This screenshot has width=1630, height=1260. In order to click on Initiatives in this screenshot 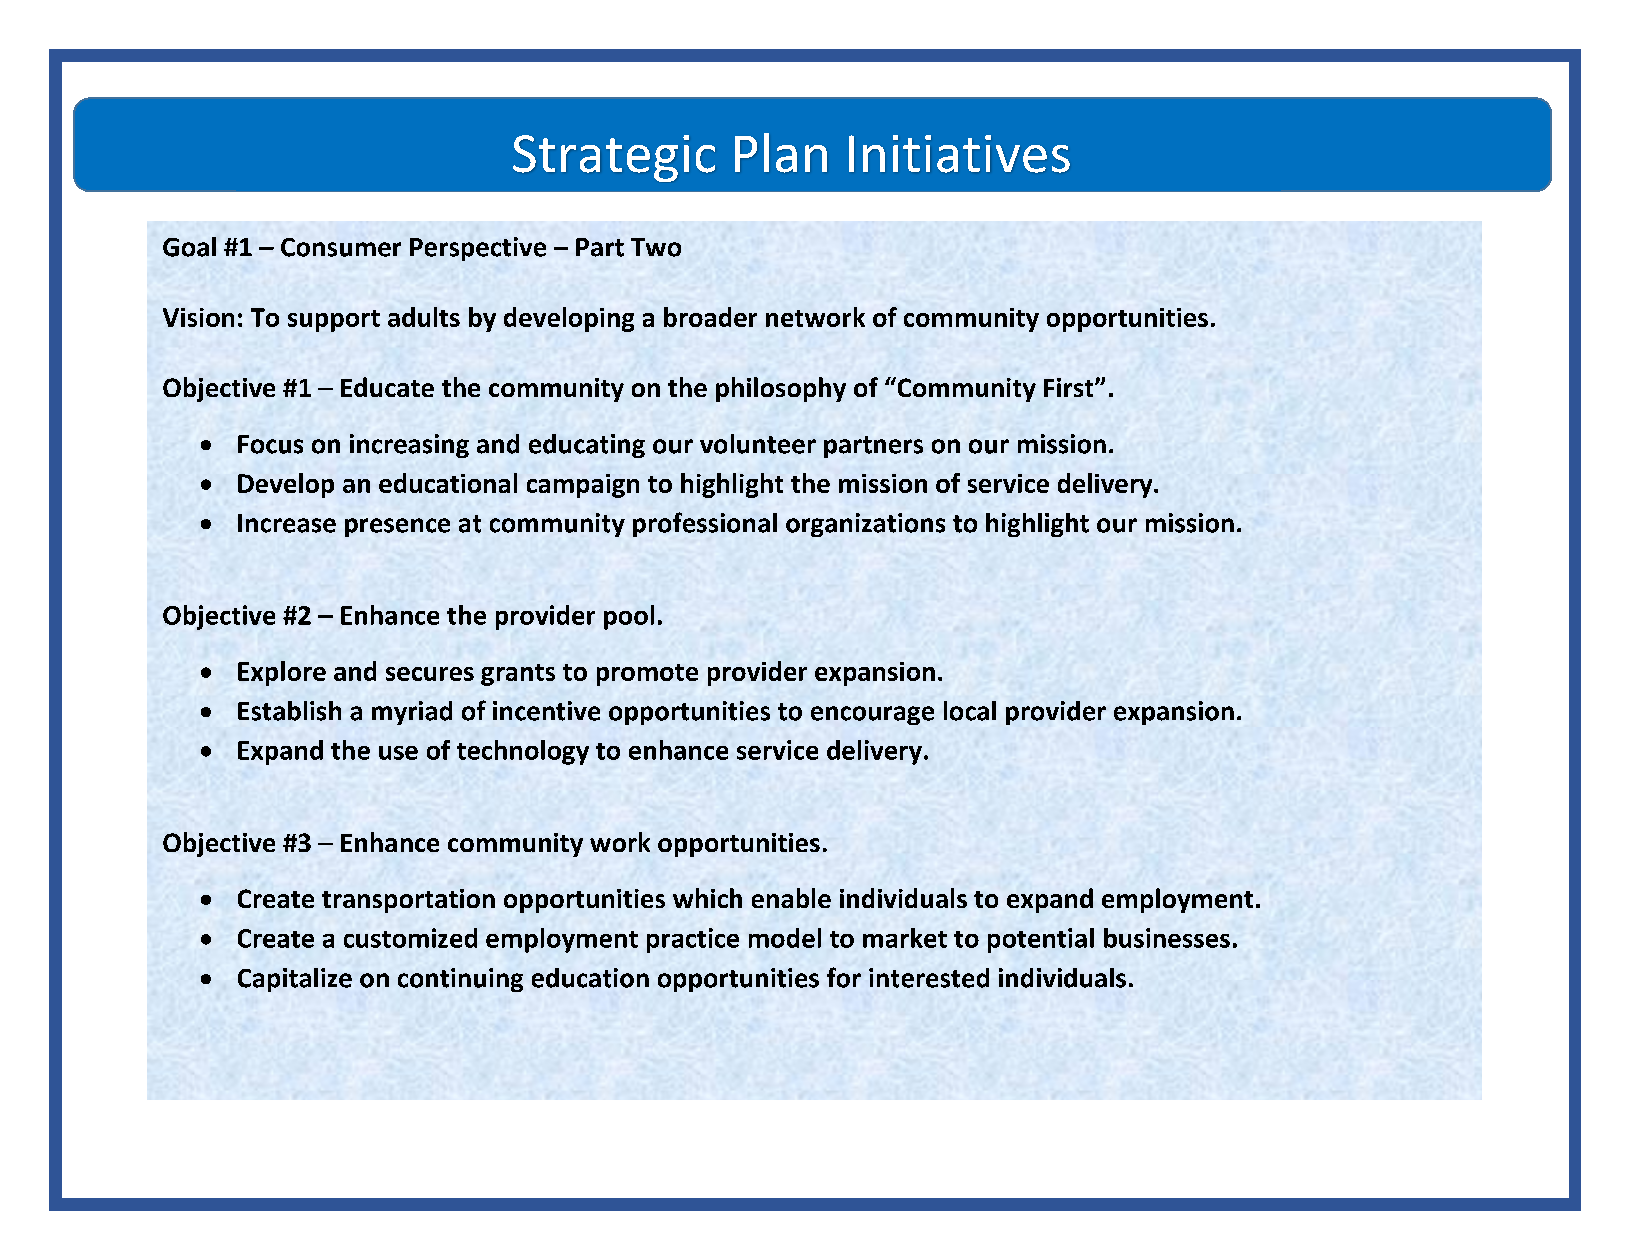, I will do `click(959, 154)`.
